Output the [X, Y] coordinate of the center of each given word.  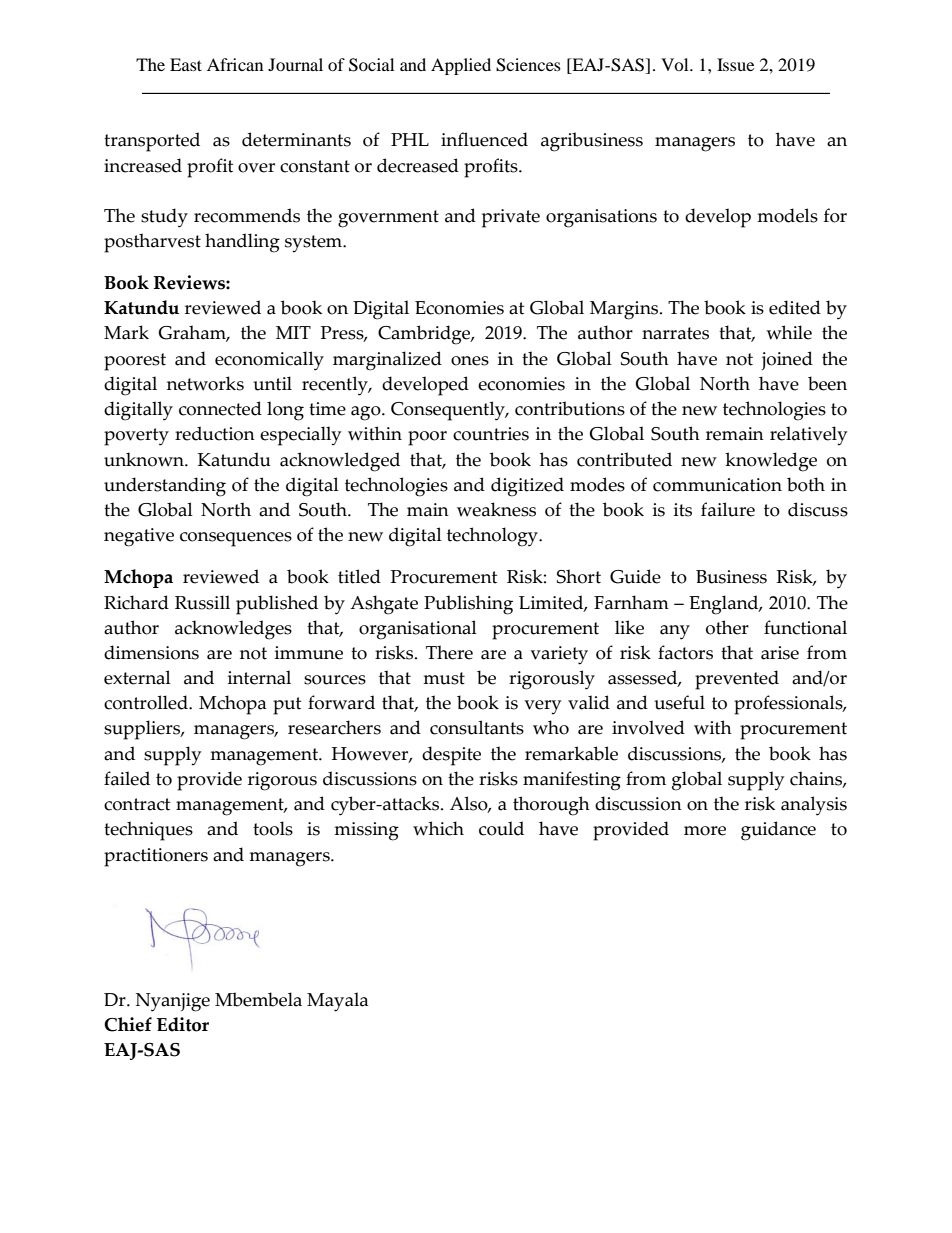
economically [269, 361]
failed [127, 778]
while [789, 332]
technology [493, 537]
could [501, 828]
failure [728, 509]
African [235, 64]
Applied [461, 66]
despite [451, 756]
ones [470, 361]
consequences [236, 539]
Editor [183, 1024]
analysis [814, 806]
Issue [735, 64]
